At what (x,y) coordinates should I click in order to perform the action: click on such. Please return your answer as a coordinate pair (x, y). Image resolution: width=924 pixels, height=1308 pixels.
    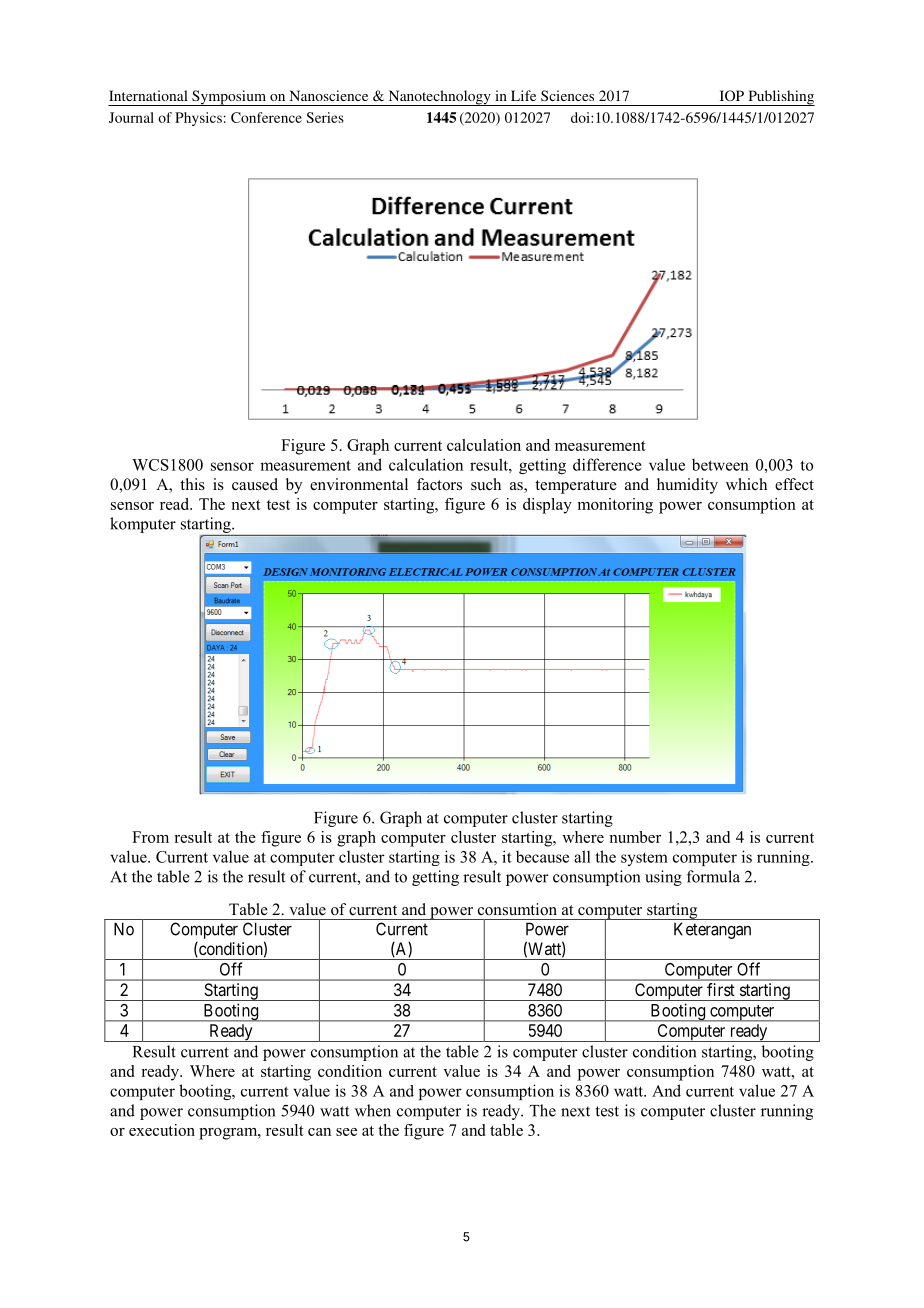
    Looking at the image, I should click on (486, 484).
